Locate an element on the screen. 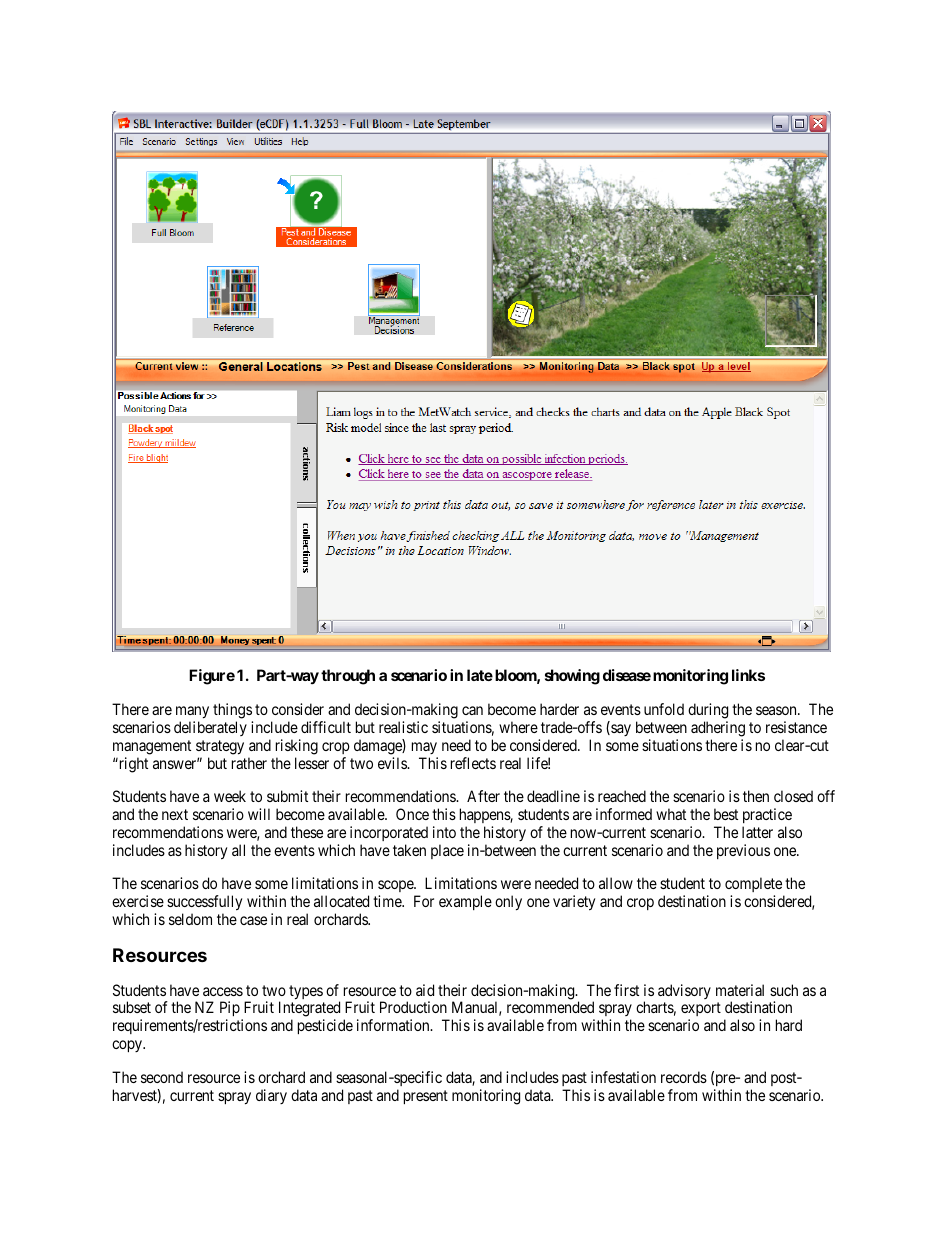 This screenshot has width=952, height=1233. present is located at coordinates (426, 1097).
